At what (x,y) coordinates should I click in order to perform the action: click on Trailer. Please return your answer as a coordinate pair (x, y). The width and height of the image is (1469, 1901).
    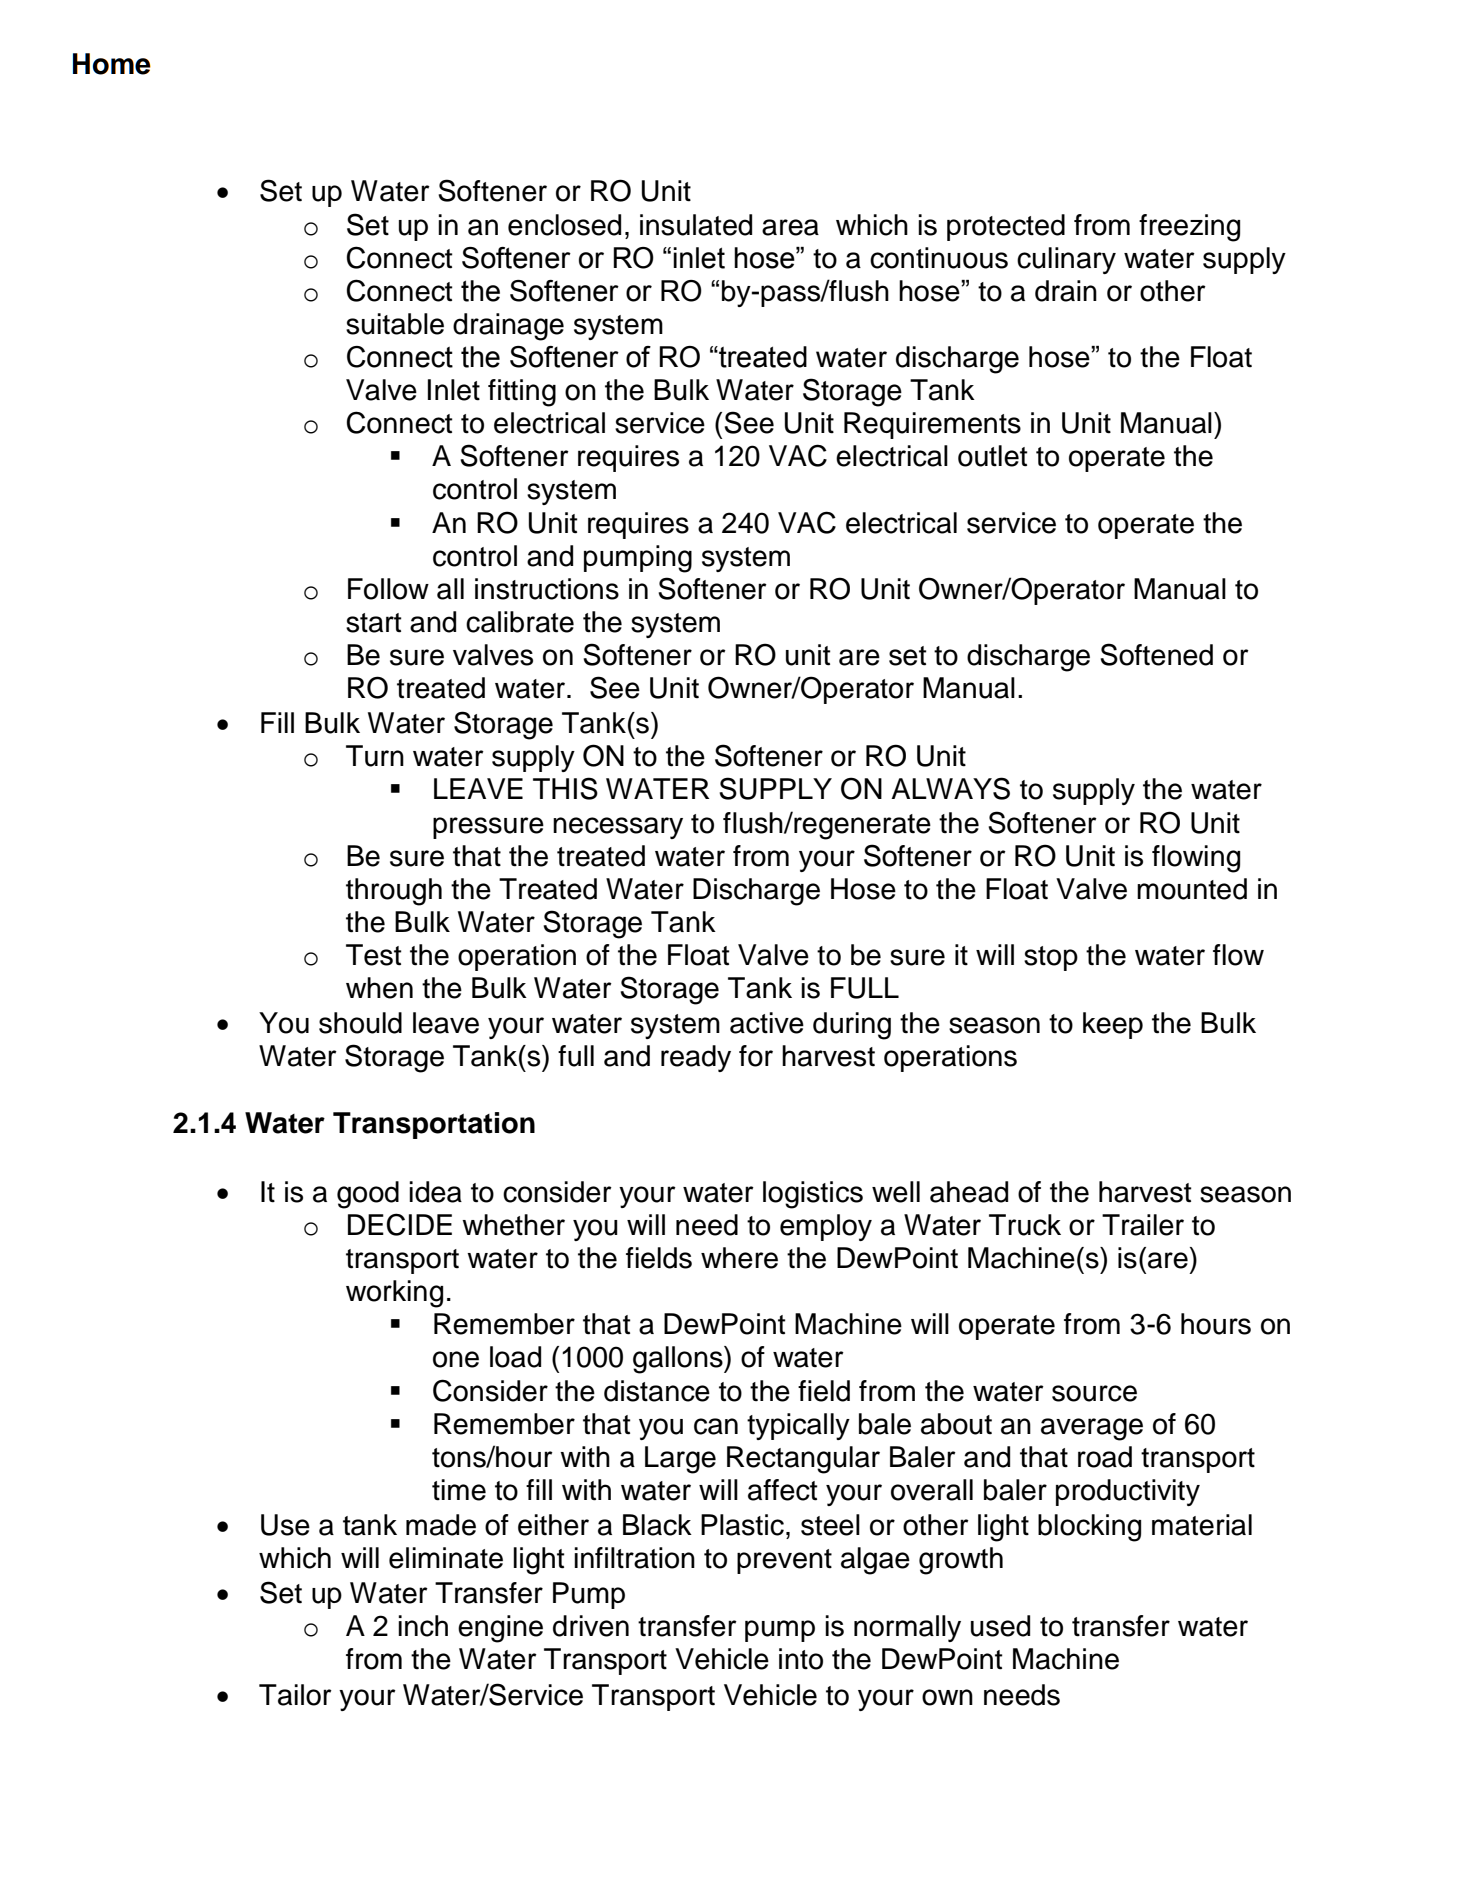
    Looking at the image, I should click on (1143, 1225).
